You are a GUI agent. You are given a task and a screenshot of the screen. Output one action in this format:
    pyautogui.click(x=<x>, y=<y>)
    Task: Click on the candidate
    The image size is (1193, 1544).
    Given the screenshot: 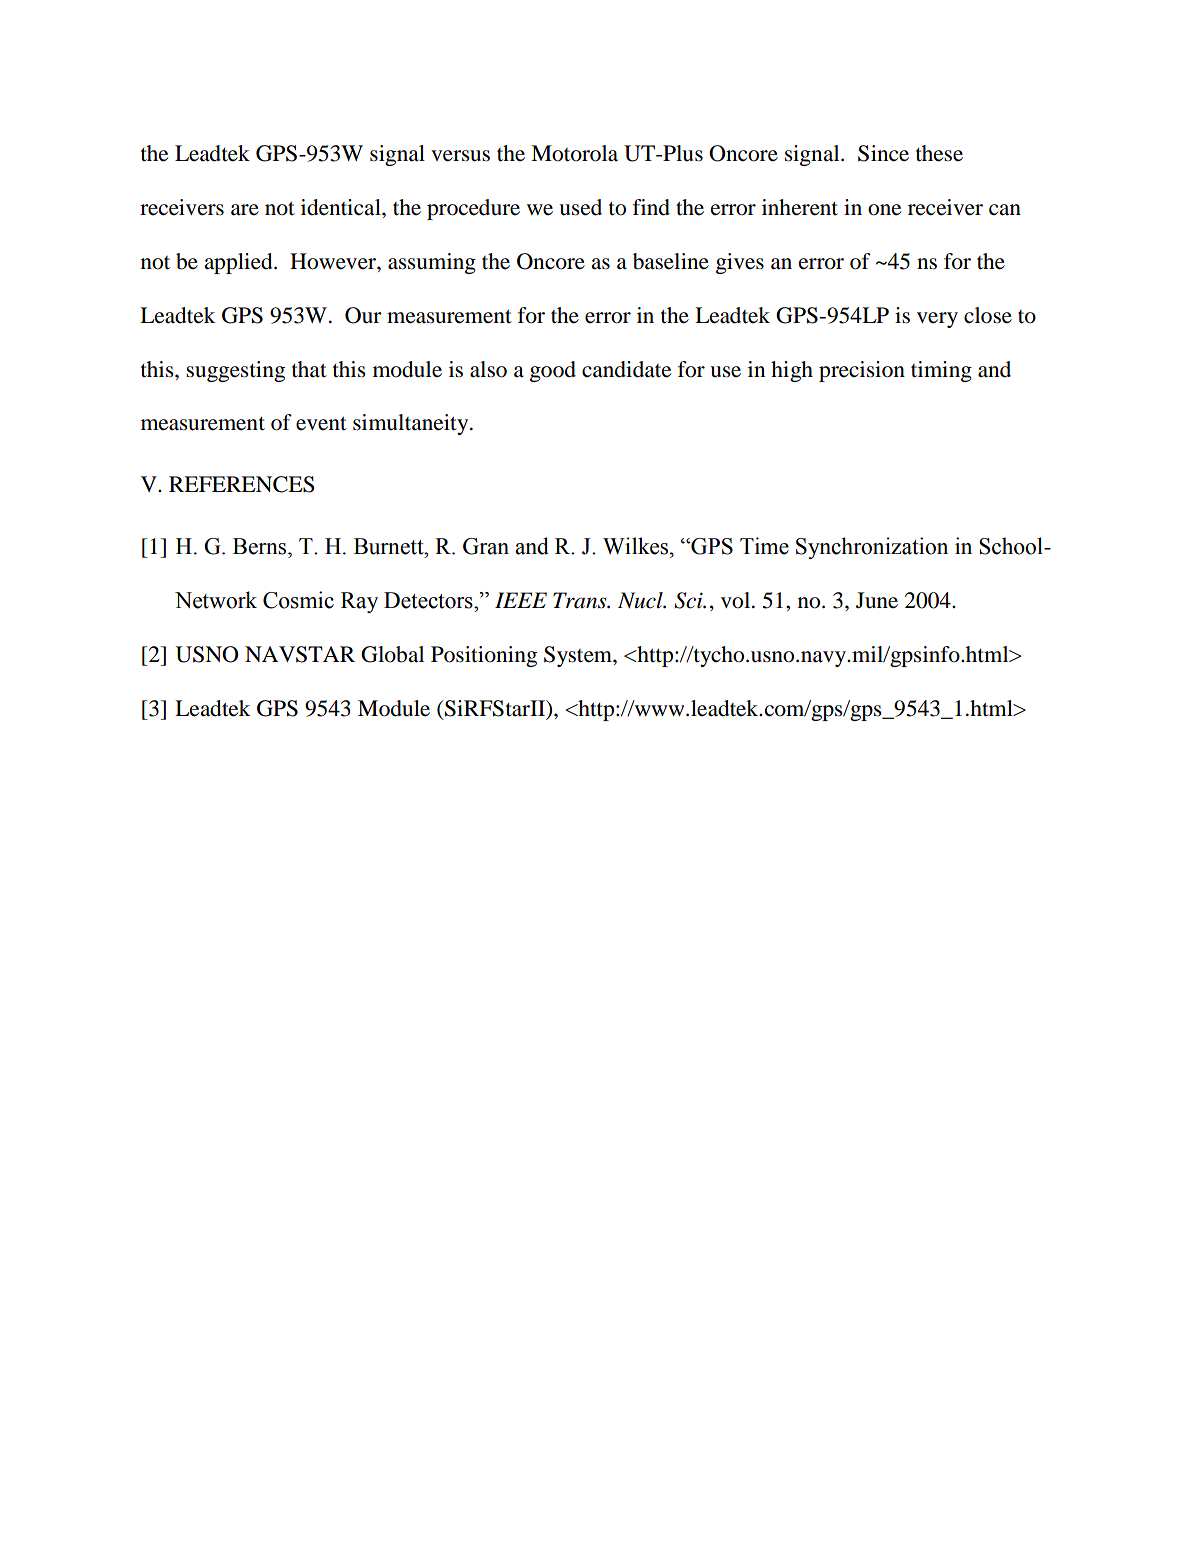 What is the action you would take?
    pyautogui.click(x=626, y=369)
